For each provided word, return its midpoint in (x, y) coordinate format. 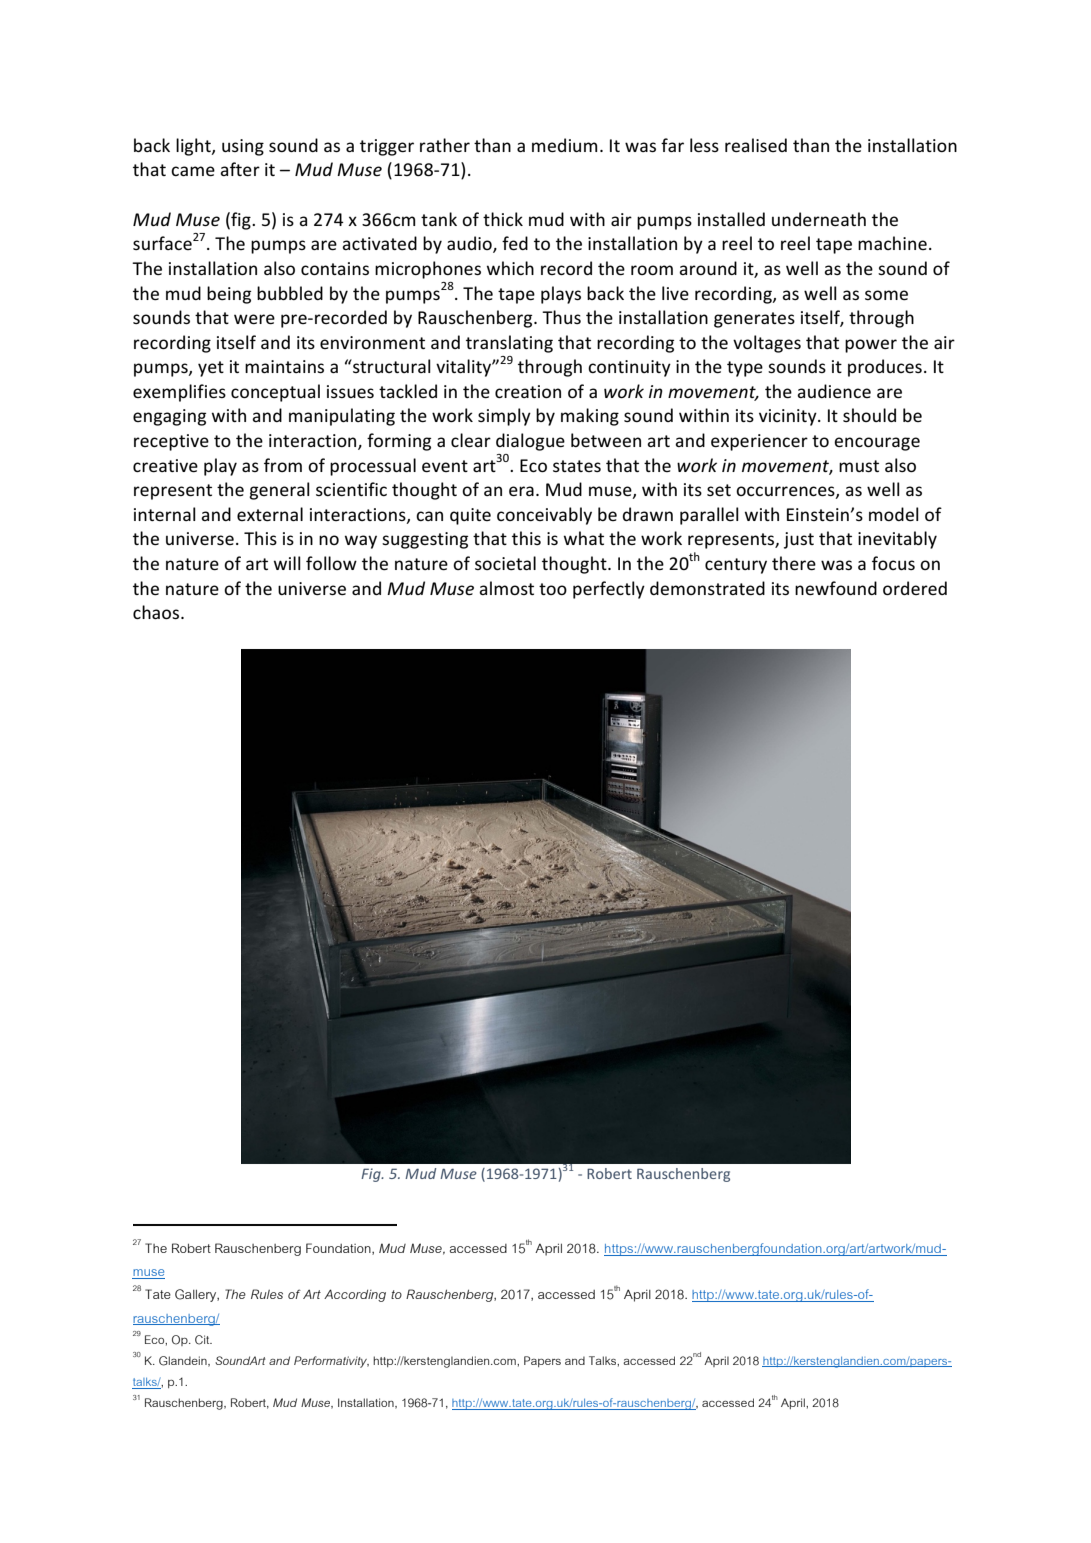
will (287, 563)
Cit (203, 1340)
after (240, 169)
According (355, 1295)
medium (564, 145)
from (283, 465)
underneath (819, 219)
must (859, 466)
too (553, 589)
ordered (915, 588)
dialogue (530, 442)
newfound (836, 588)
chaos (157, 612)
